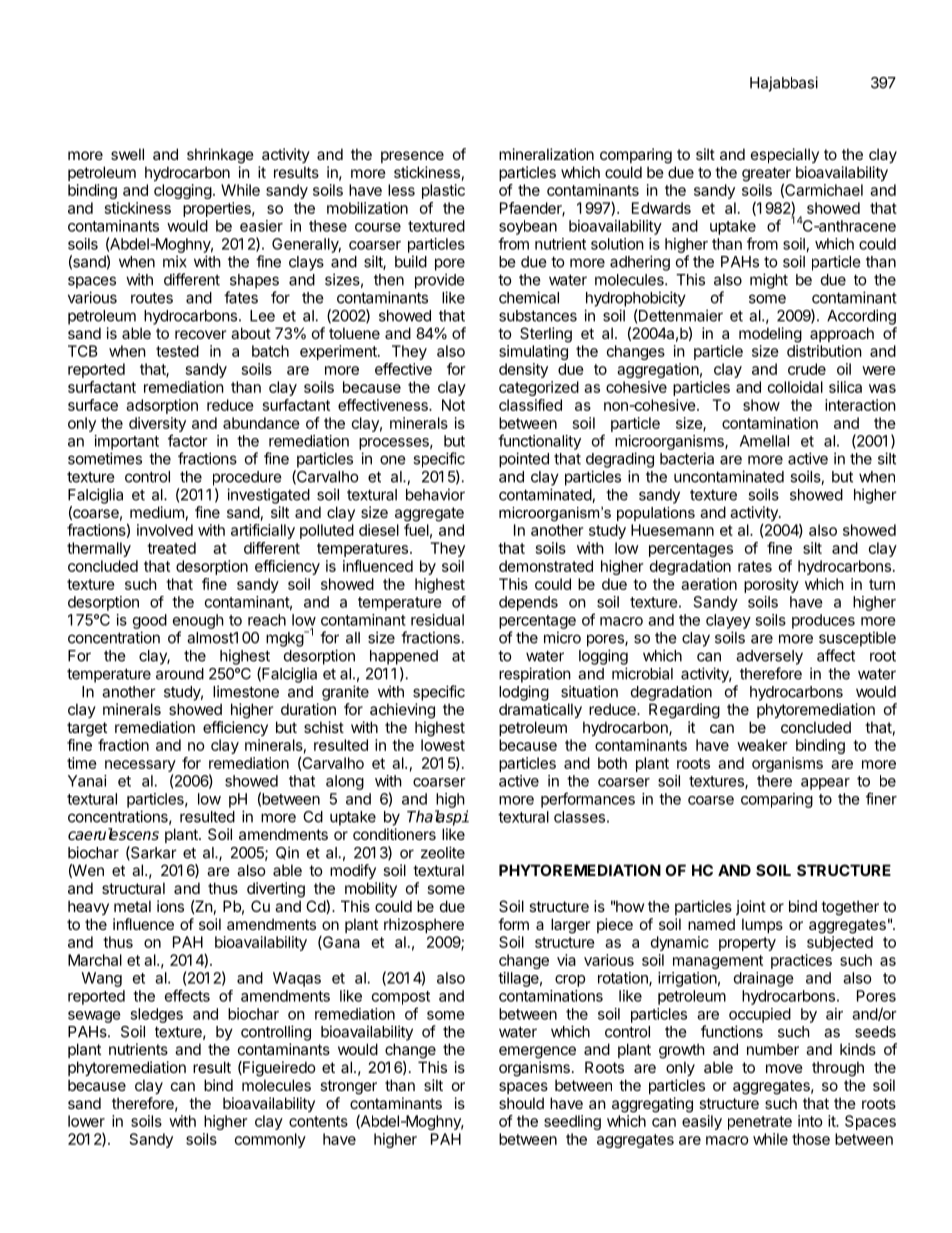 This screenshot has height=1233, width=952. What do you see at coordinates (86, 1121) in the screenshot?
I see `lower` at bounding box center [86, 1121].
